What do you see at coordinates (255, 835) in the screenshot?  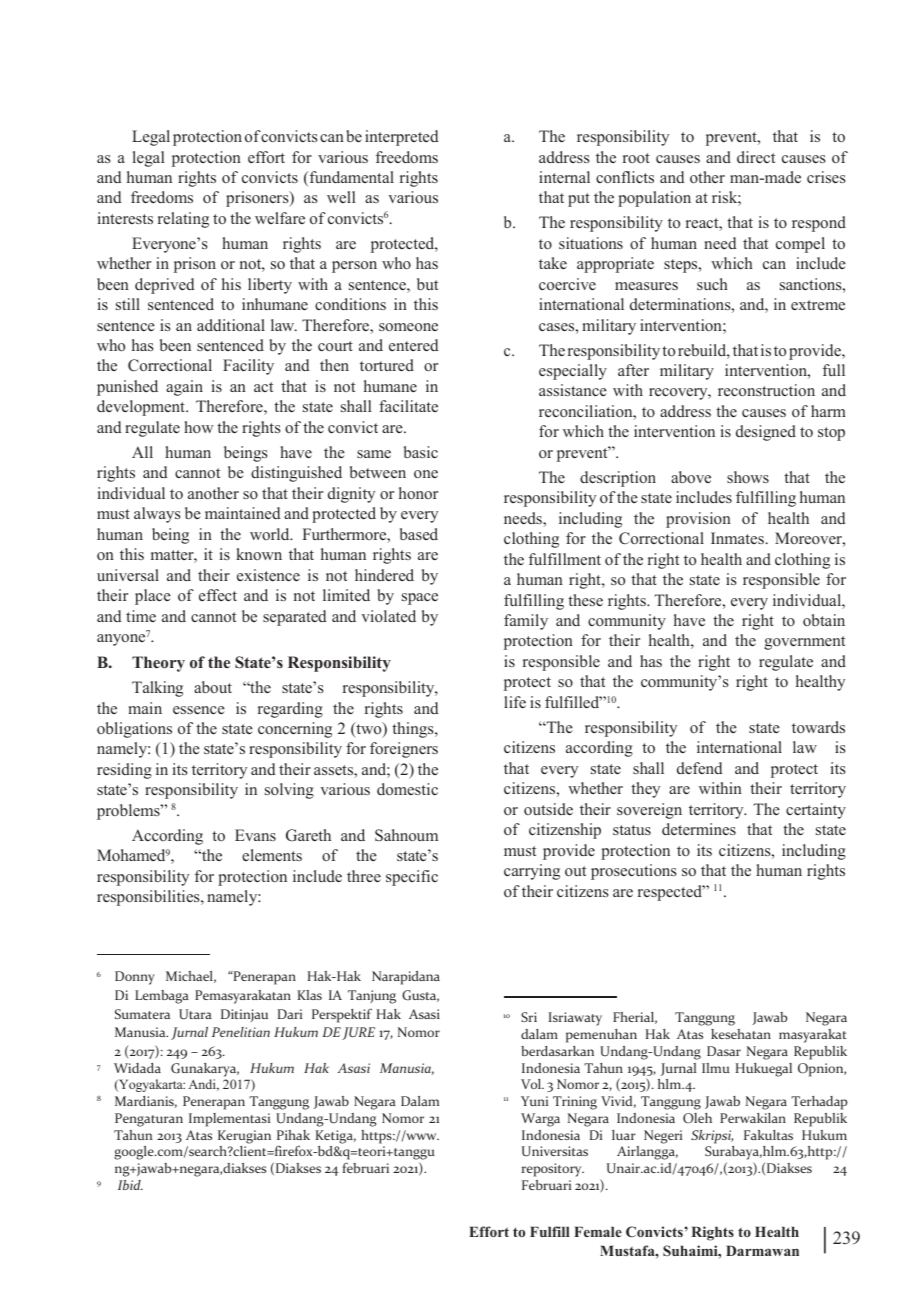 I see `Evans` at bounding box center [255, 835].
